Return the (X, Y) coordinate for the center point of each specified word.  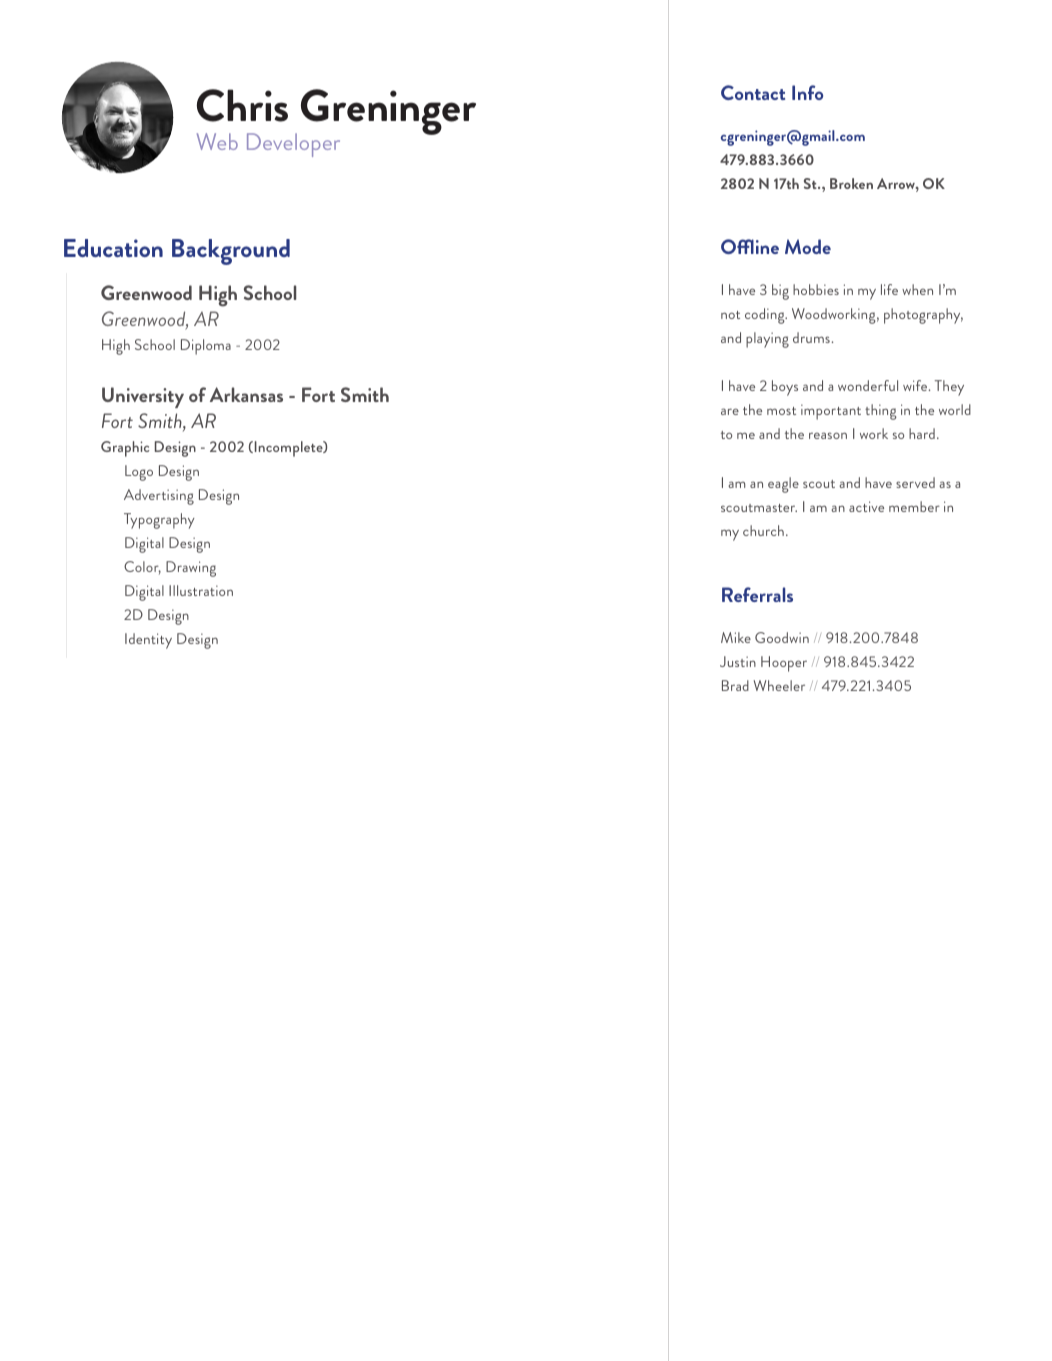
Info (807, 92)
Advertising (159, 497)
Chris (242, 105)
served (915, 482)
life (889, 289)
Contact (753, 92)
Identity (148, 641)
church (763, 530)
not (730, 315)
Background (231, 252)
